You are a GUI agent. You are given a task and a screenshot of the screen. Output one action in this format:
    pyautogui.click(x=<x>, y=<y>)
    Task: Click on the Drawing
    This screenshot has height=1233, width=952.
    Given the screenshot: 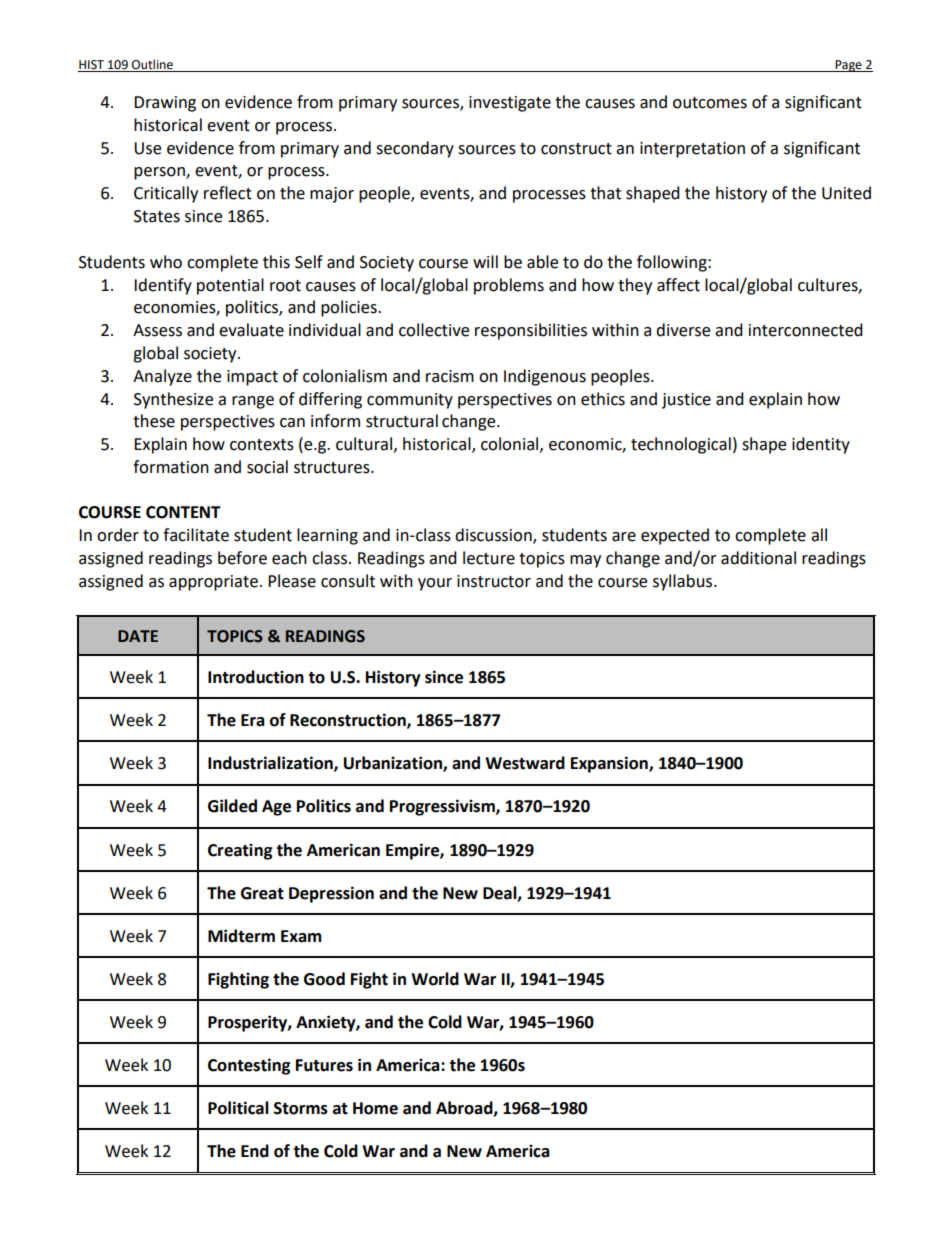 What is the action you would take?
    pyautogui.click(x=165, y=104)
